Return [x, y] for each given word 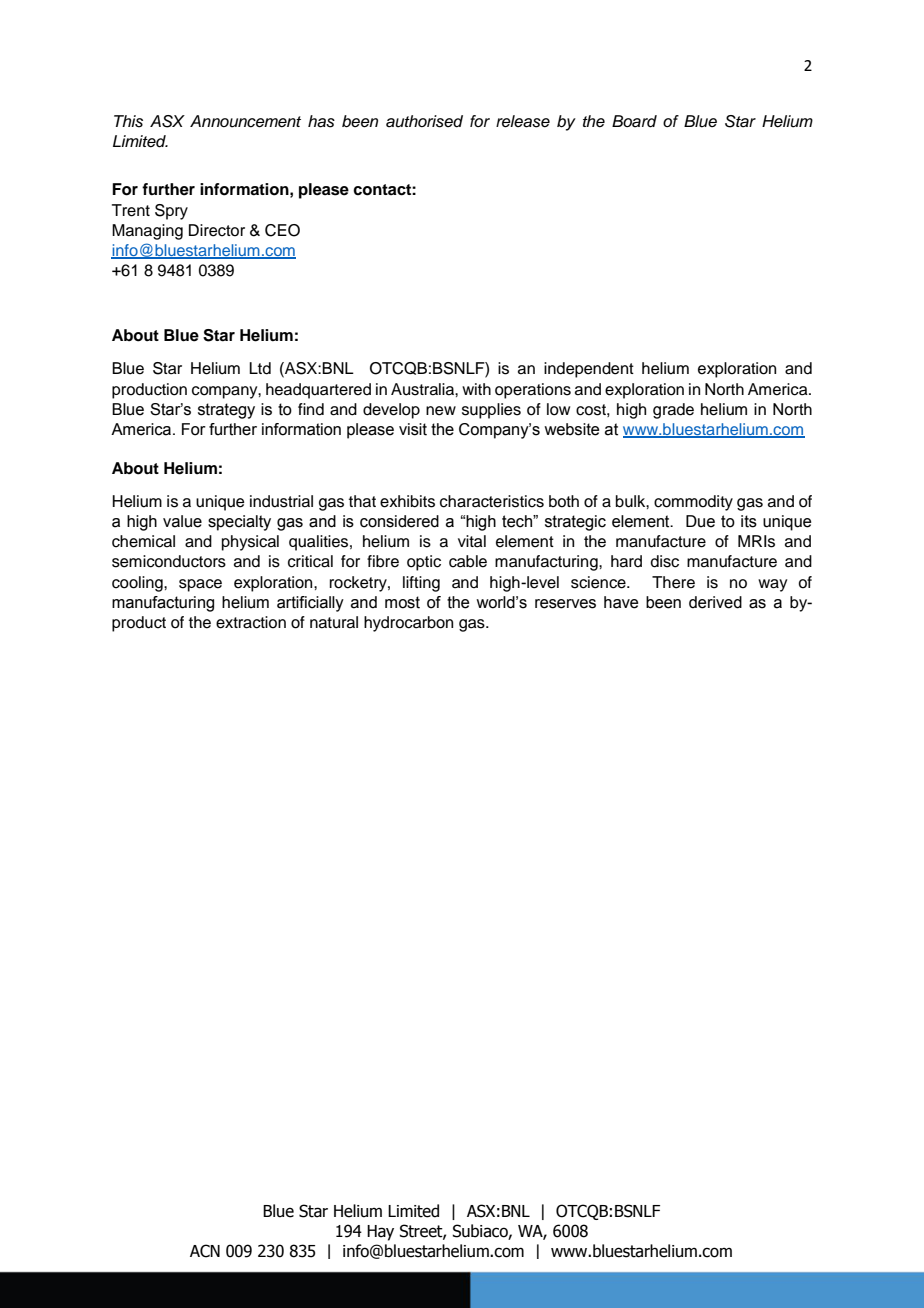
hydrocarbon [408, 624]
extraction [251, 622]
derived [715, 602]
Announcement [245, 121]
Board [634, 121]
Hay [380, 1233]
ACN [205, 1251]
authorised [424, 121]
